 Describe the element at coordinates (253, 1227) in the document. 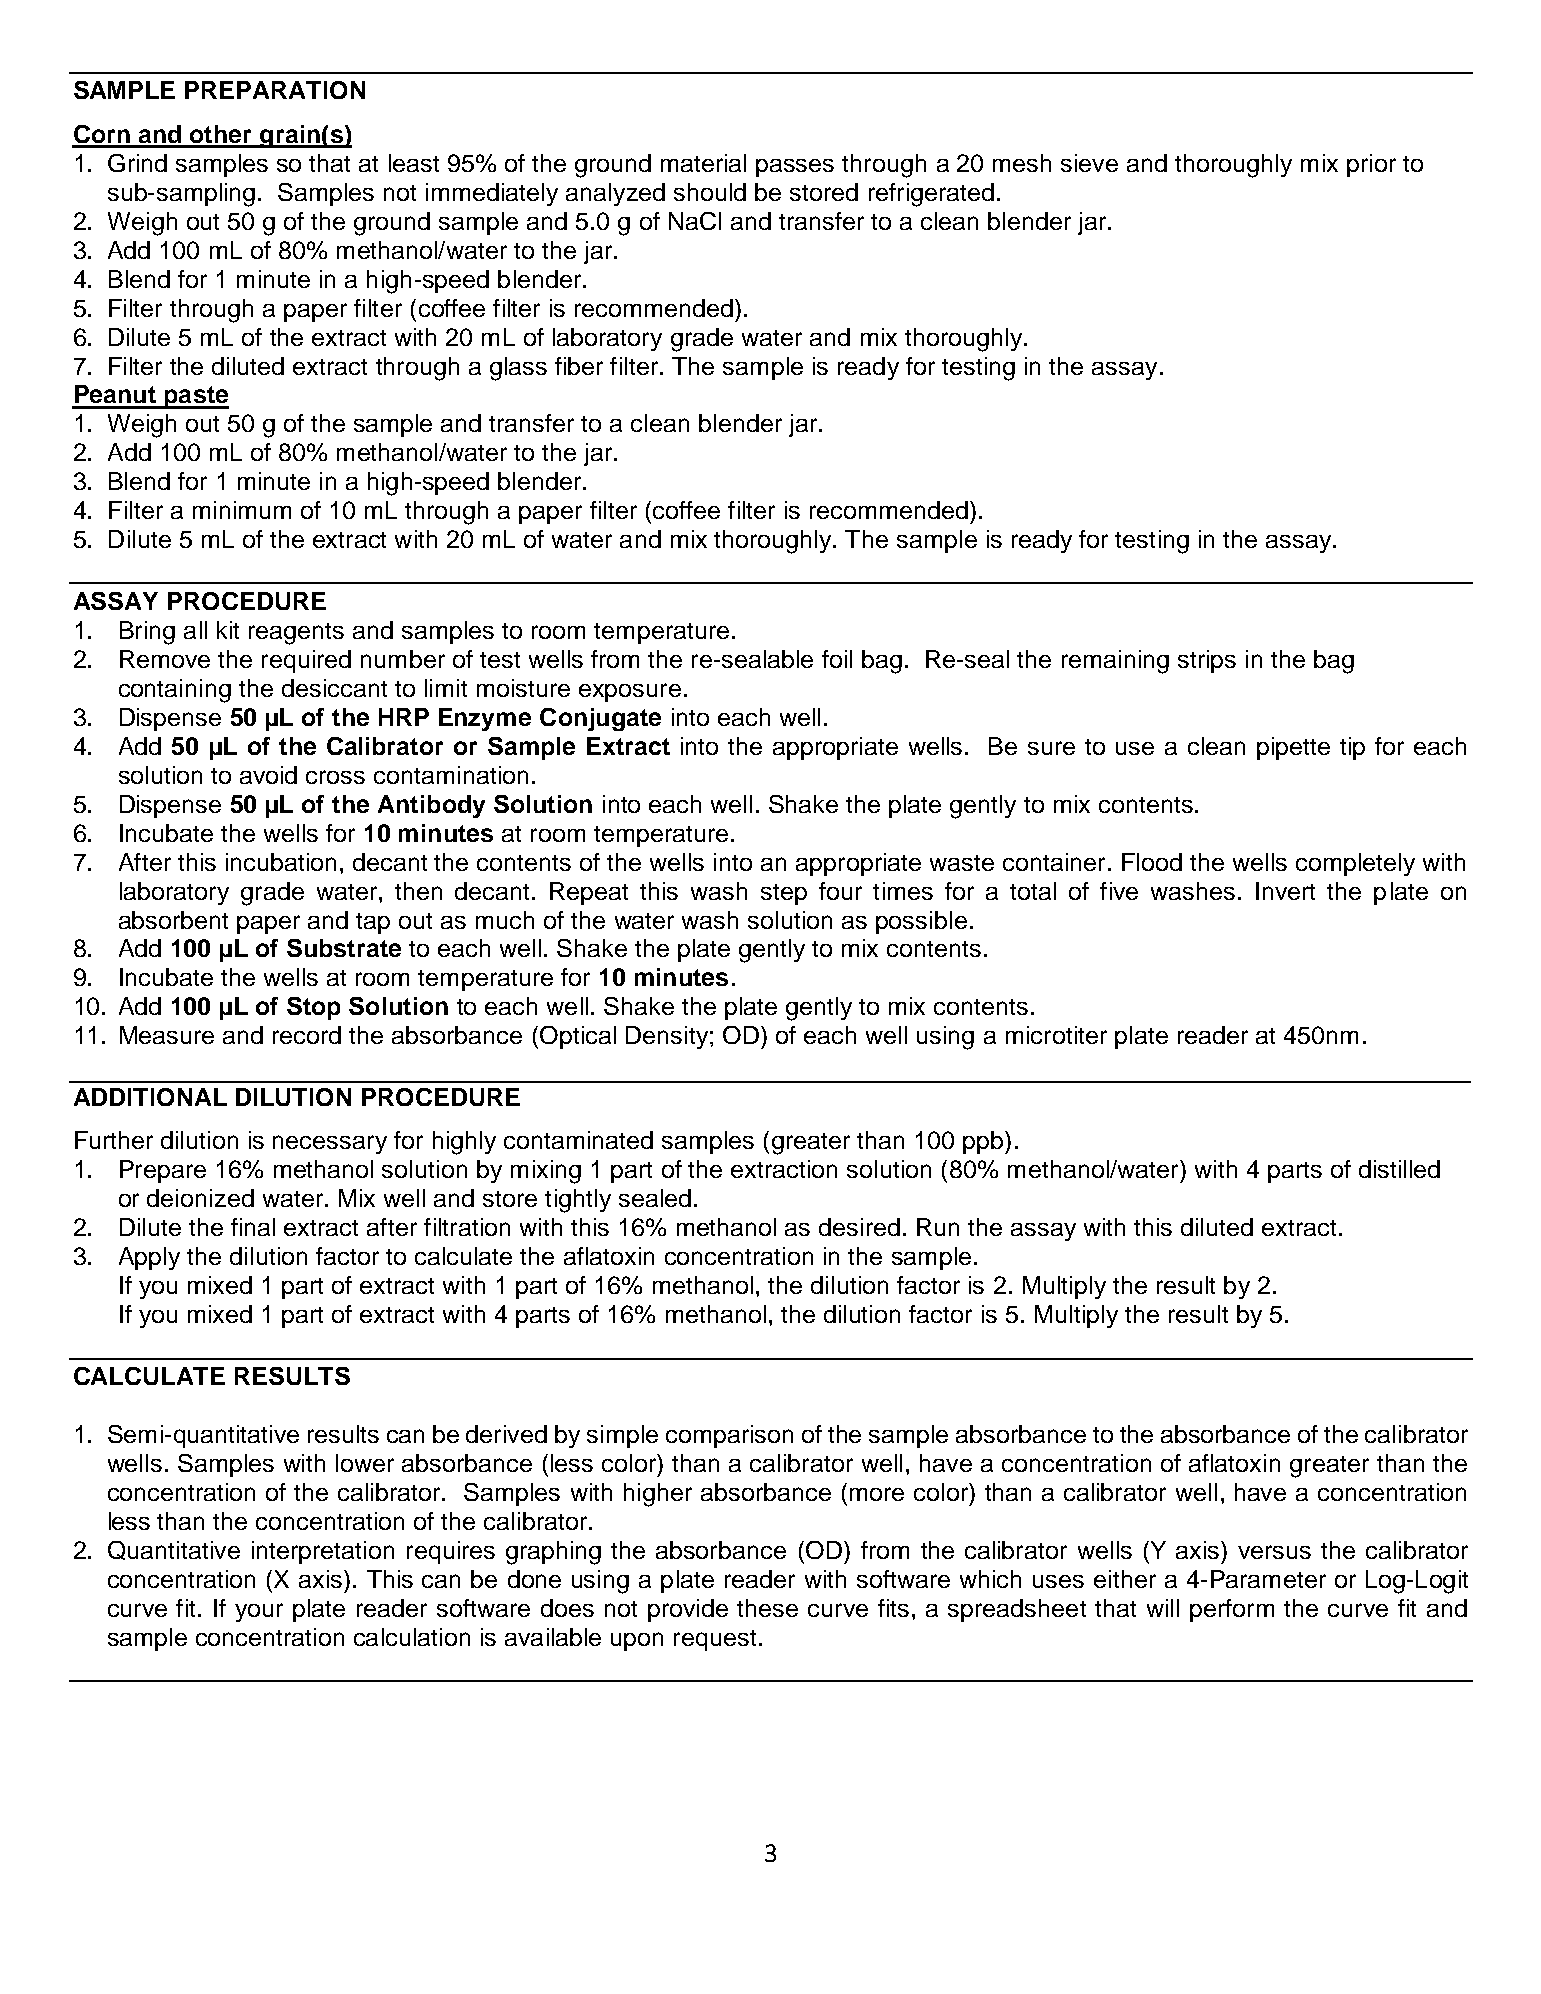

I see `final` at that location.
